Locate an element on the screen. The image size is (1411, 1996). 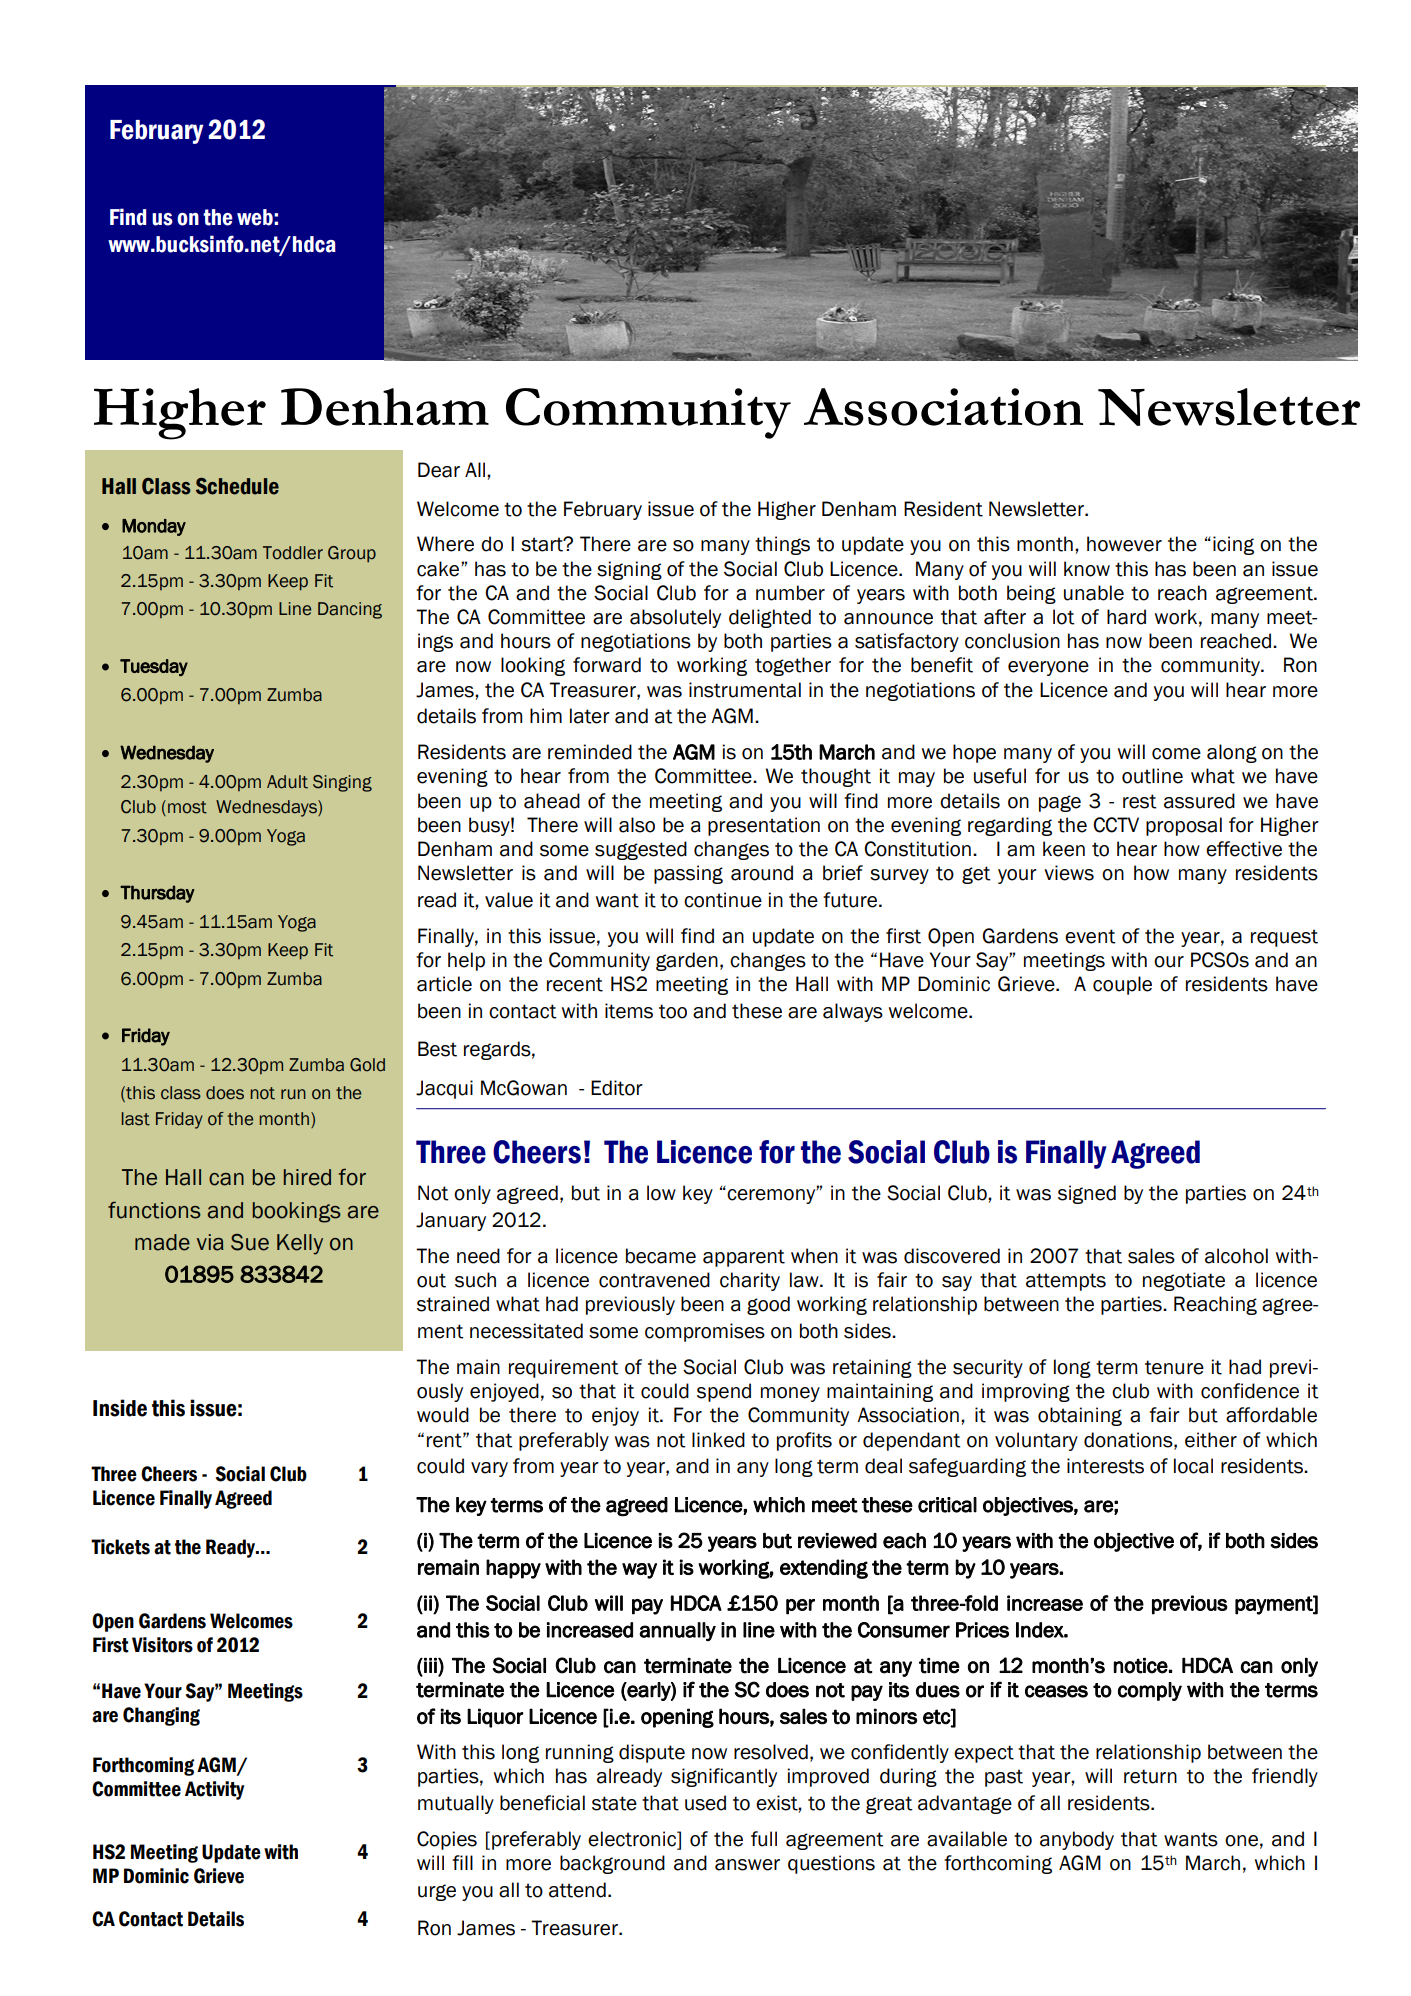
answer is located at coordinates (747, 1865).
